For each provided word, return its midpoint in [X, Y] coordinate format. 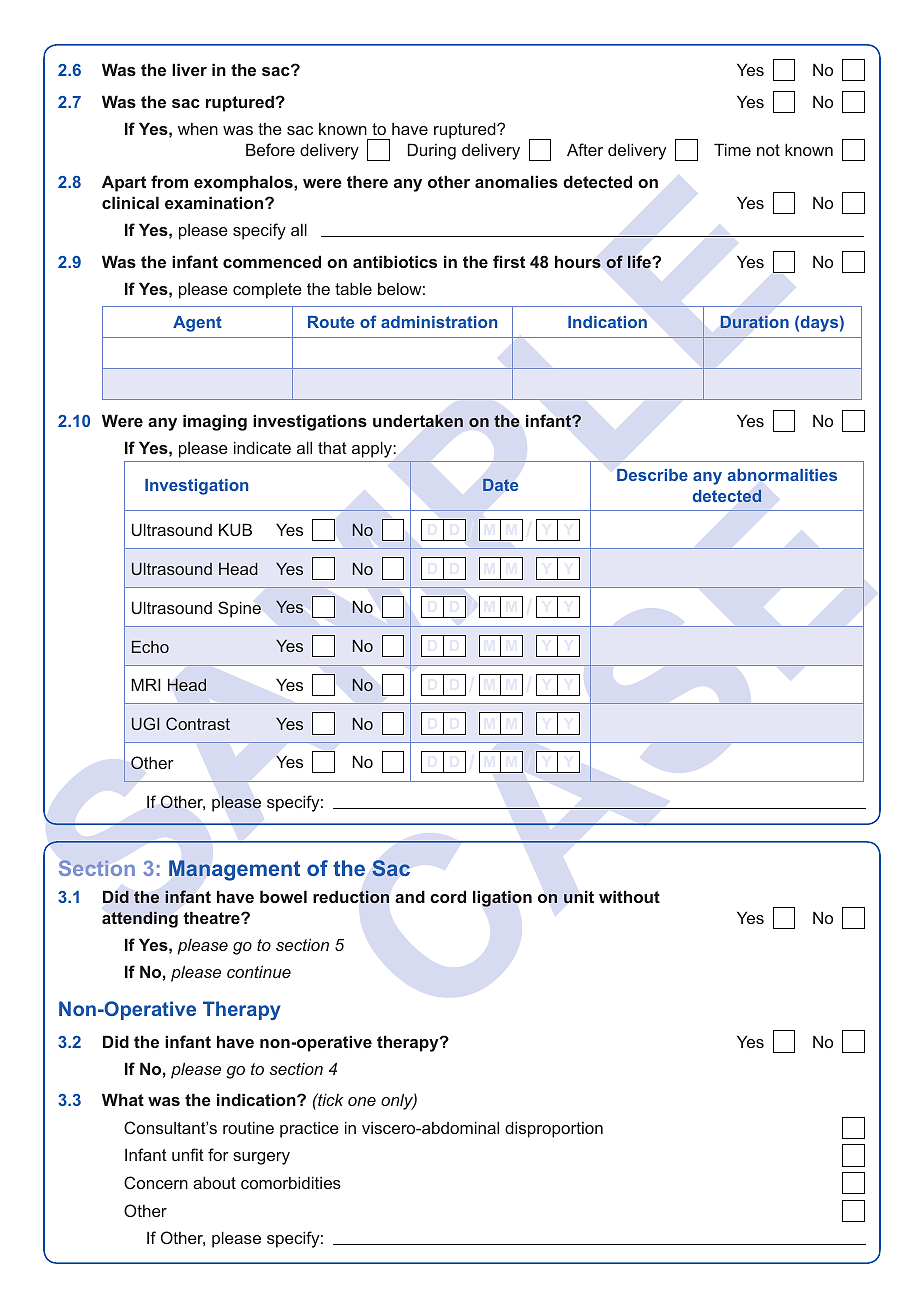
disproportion [554, 1129]
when [198, 129]
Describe [652, 475]
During [432, 151]
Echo [150, 647]
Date [500, 485]
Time [732, 149]
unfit [188, 1154]
